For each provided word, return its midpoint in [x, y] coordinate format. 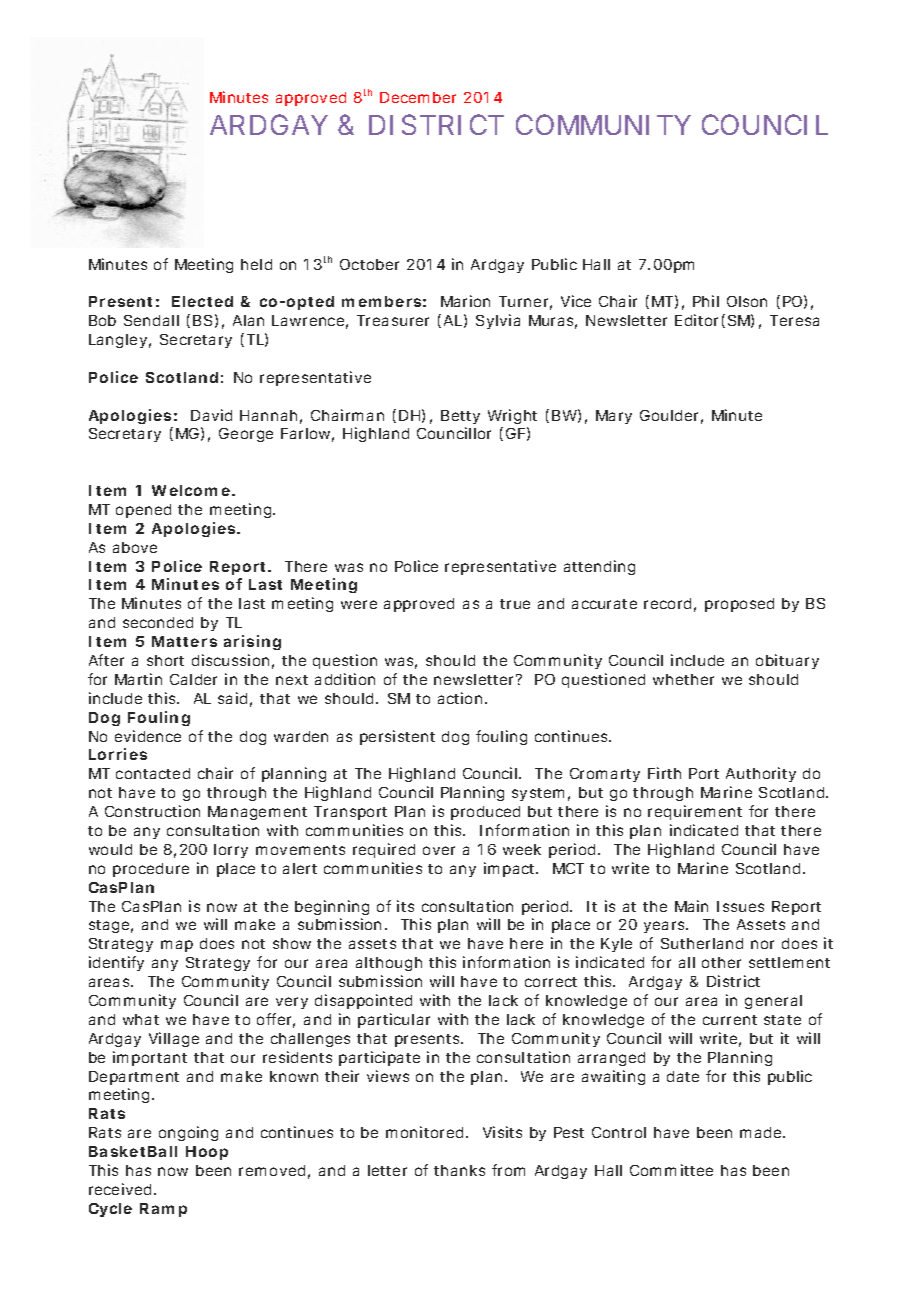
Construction [152, 811]
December [418, 97]
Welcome [191, 490]
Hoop [207, 1153]
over [439, 850]
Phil [706, 301]
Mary [614, 417]
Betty [460, 417]
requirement [695, 812]
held [256, 264]
